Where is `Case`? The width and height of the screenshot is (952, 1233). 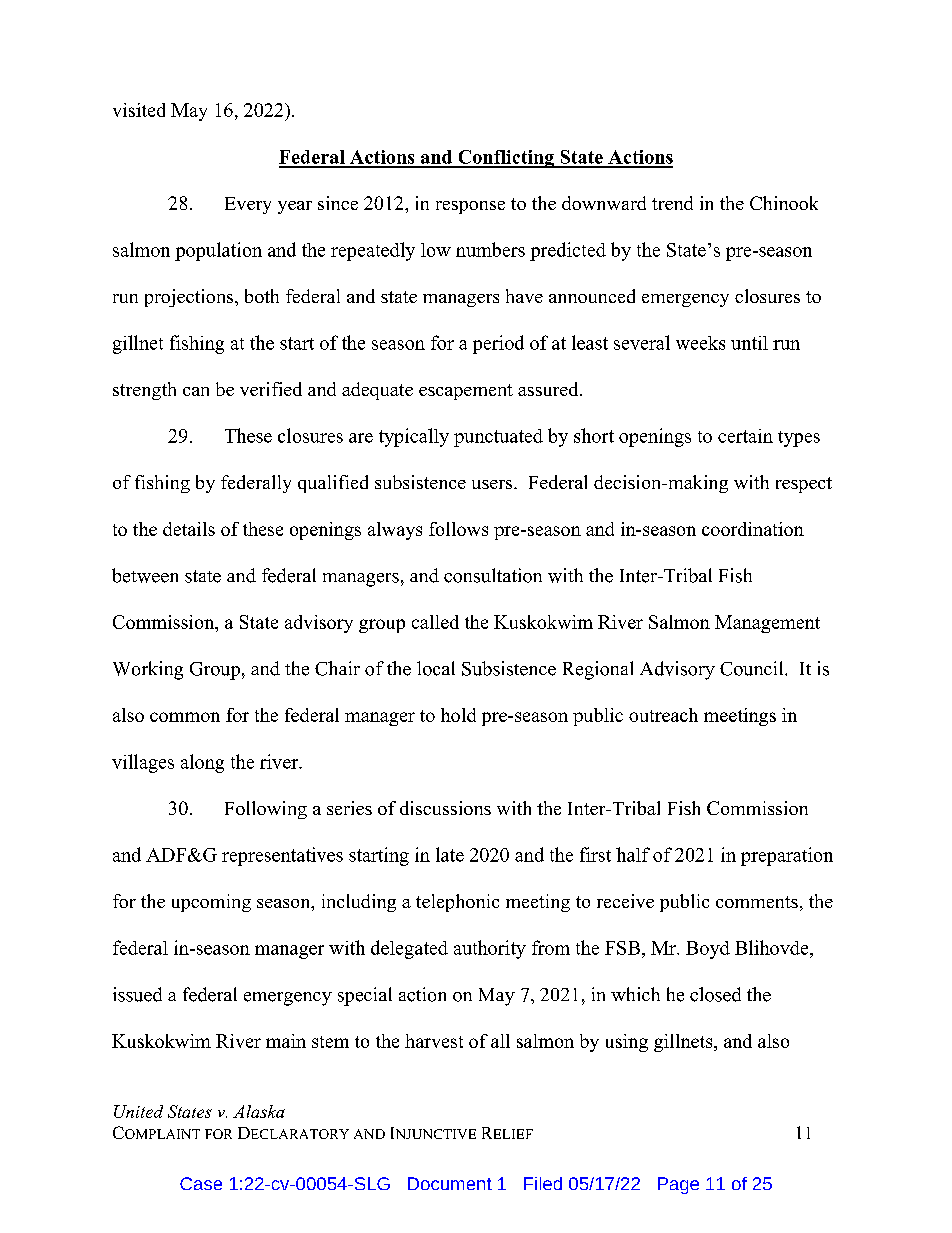 Case is located at coordinates (201, 1183).
